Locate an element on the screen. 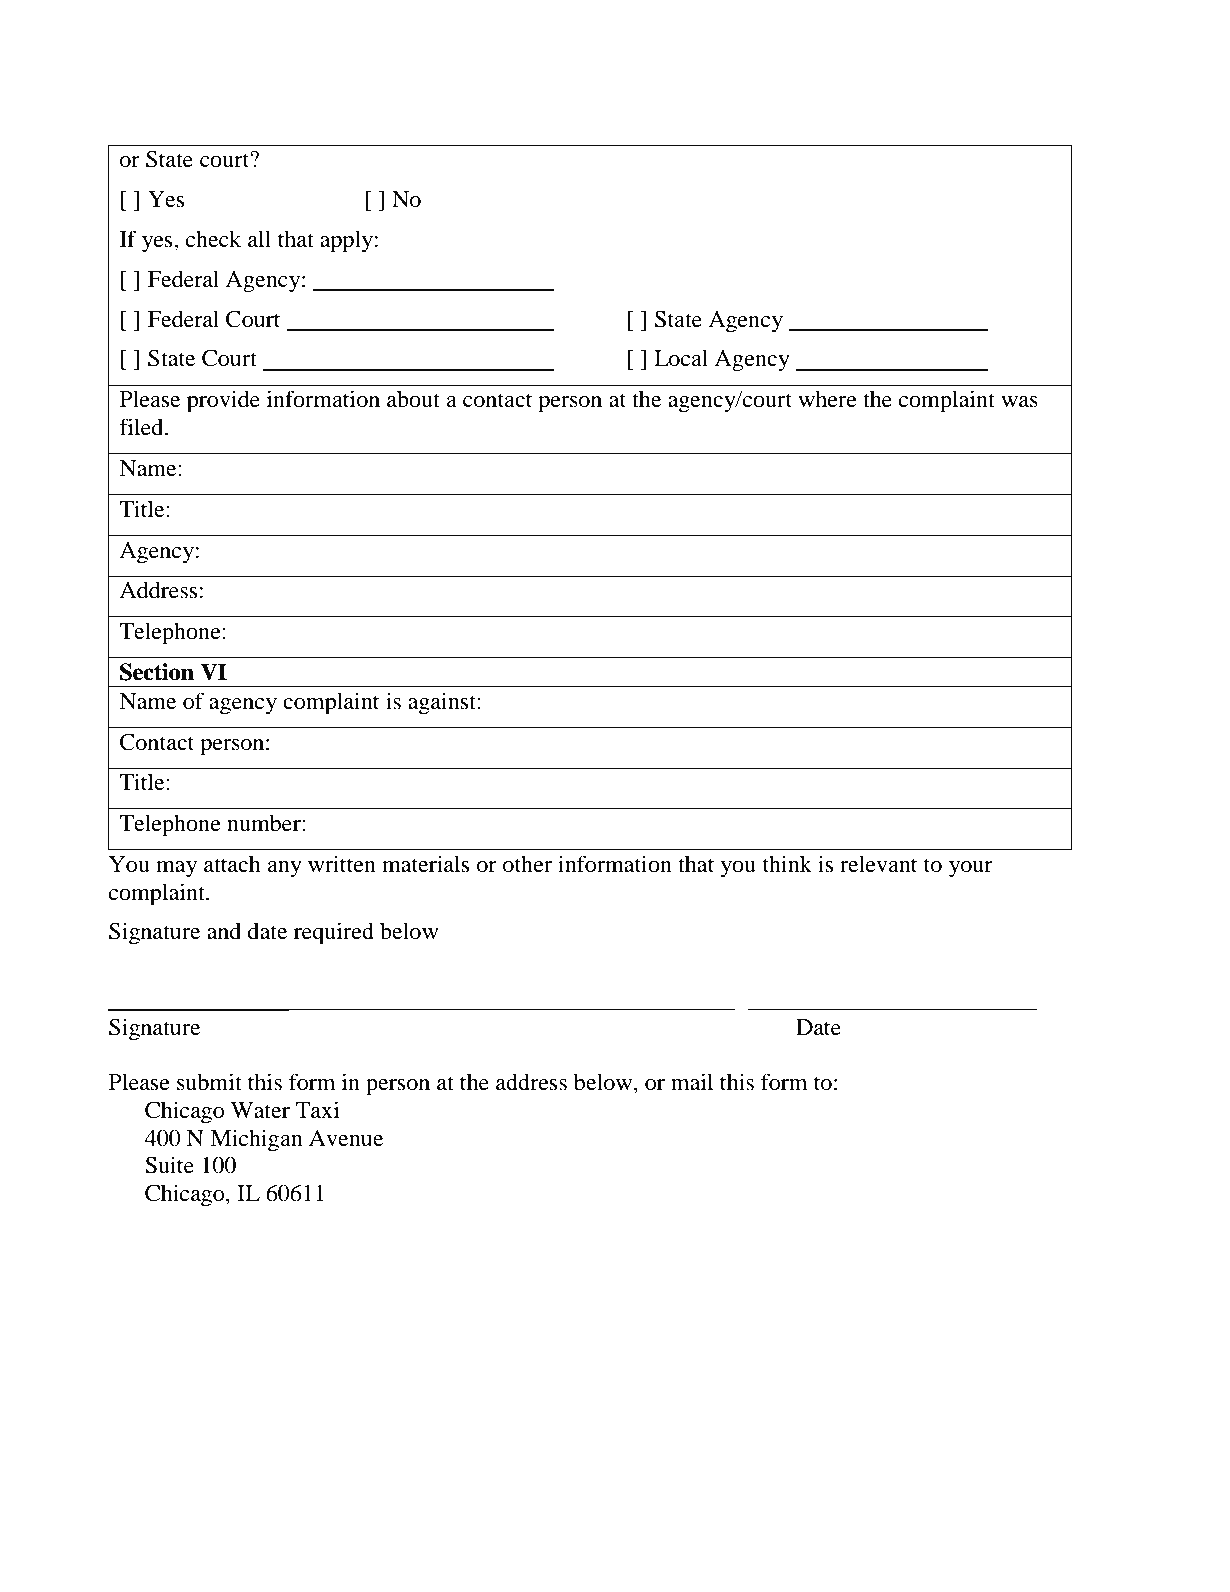 This screenshot has height=1592, width=1230. Local is located at coordinates (681, 358).
